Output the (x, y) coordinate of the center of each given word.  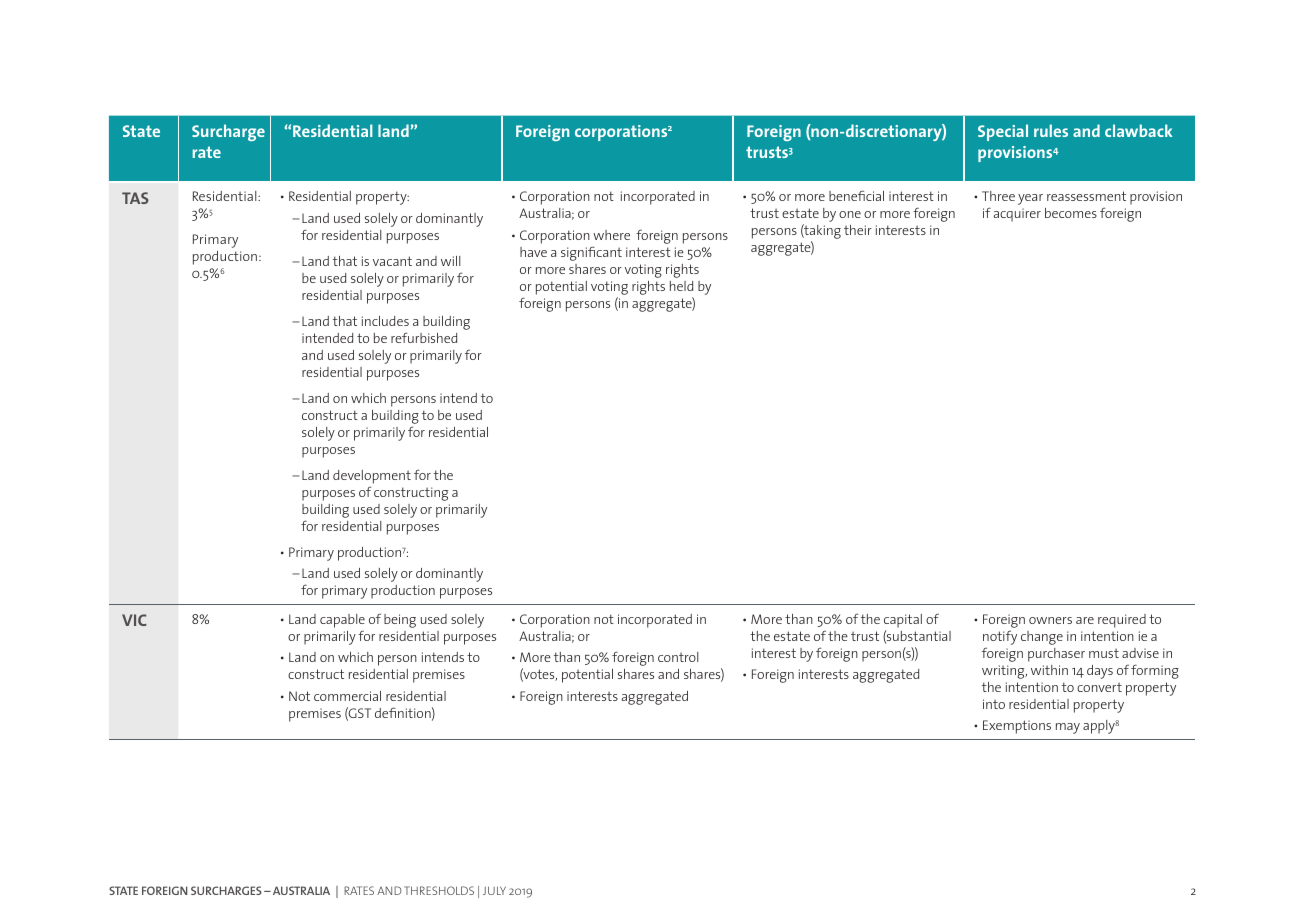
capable (342, 621)
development (372, 477)
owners (1050, 620)
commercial (347, 696)
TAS (135, 198)
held (681, 286)
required (1122, 621)
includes (385, 321)
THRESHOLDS (439, 890)
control (678, 657)
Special (1003, 132)
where (611, 235)
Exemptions (1017, 727)
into (994, 704)
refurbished (424, 337)
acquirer (1017, 215)
